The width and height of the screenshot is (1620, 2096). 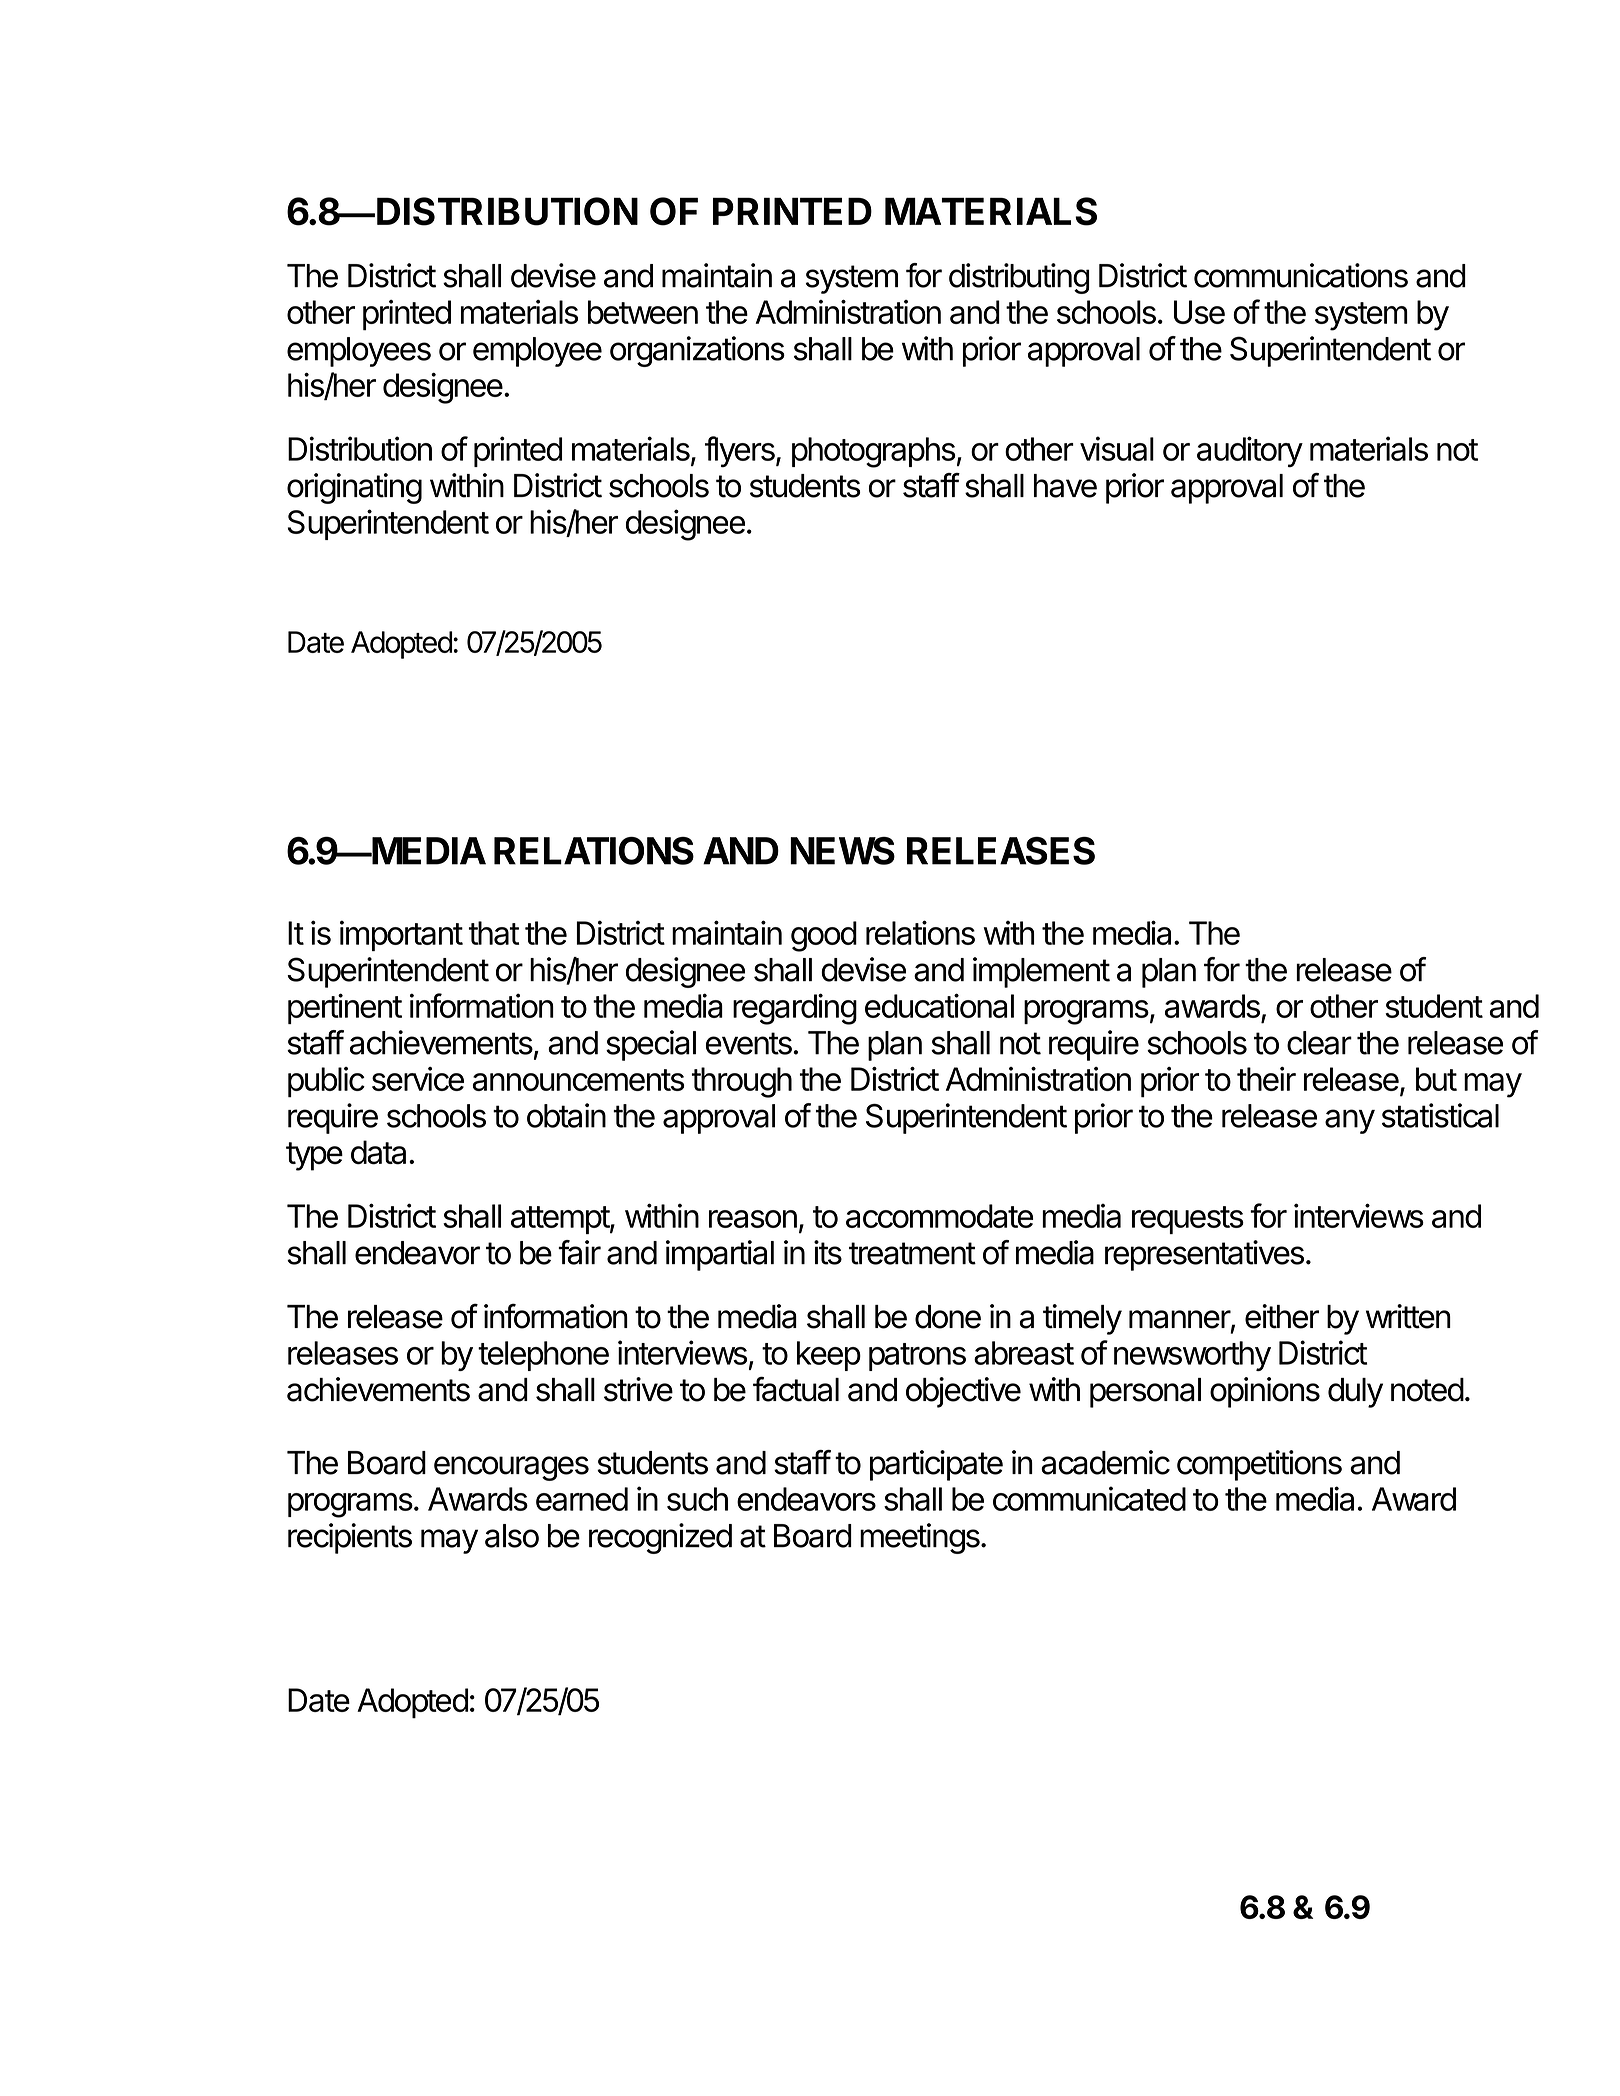 I want to click on between, so click(x=643, y=312).
